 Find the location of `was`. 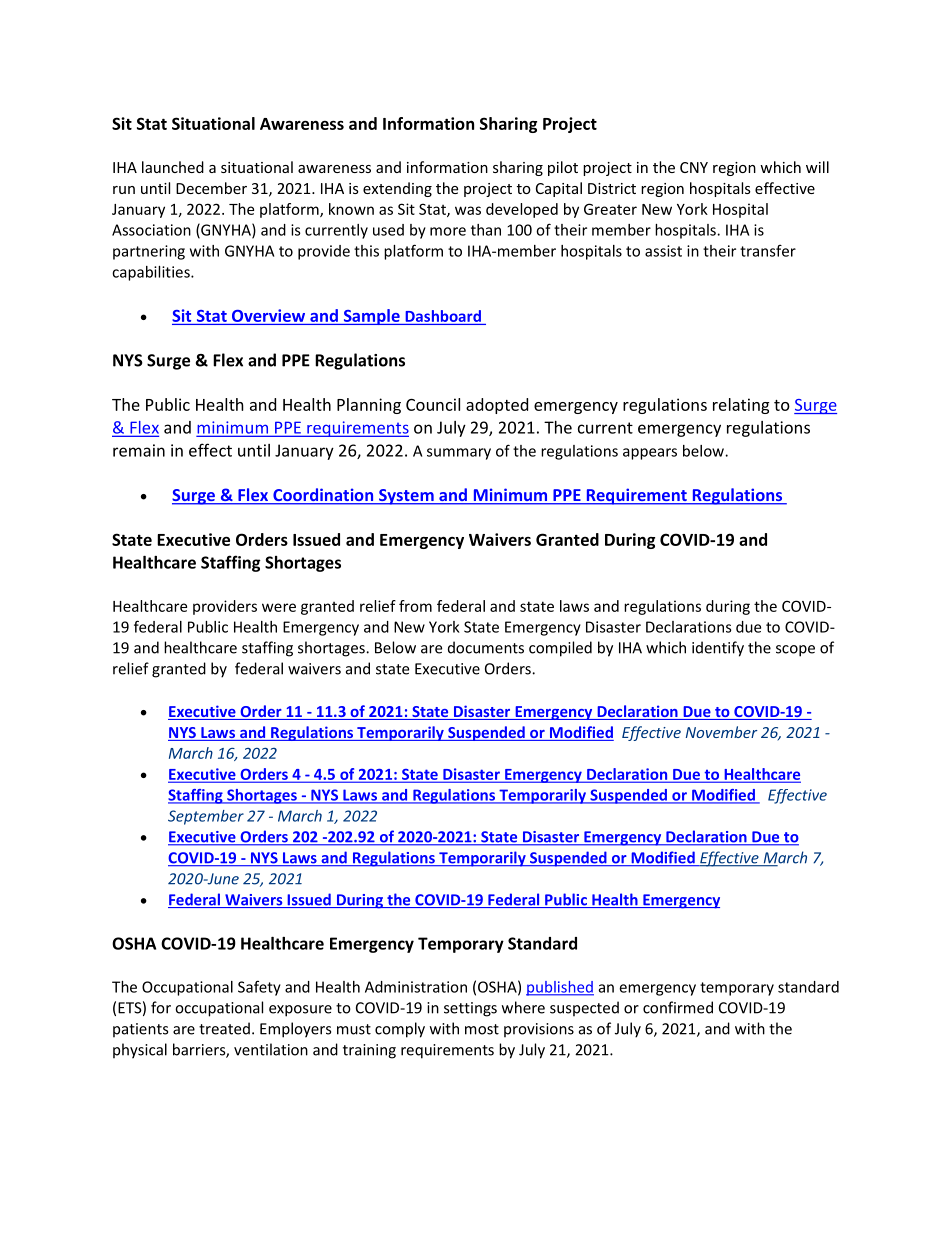

was is located at coordinates (468, 210).
